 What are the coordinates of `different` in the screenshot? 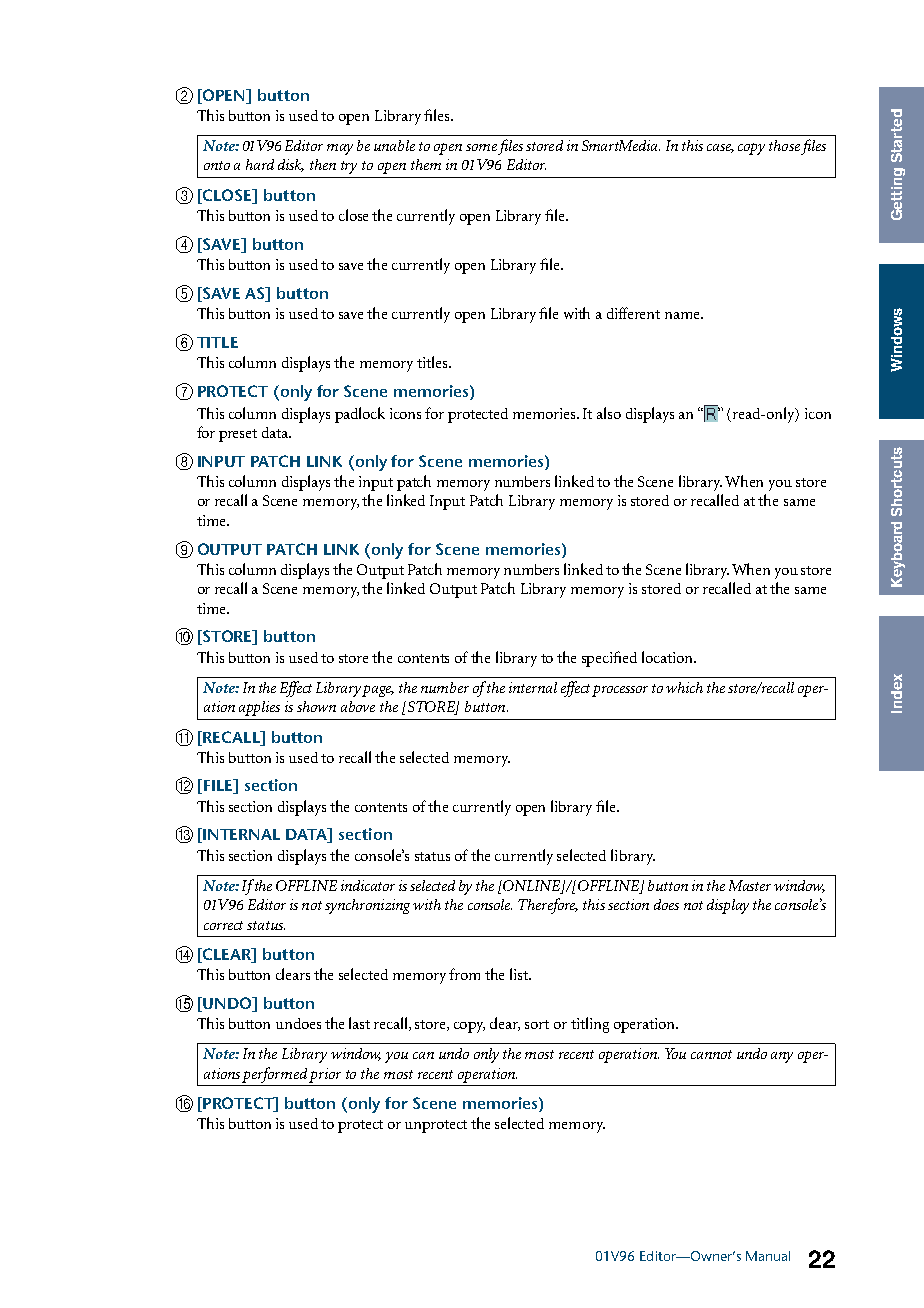 It's located at (633, 313).
